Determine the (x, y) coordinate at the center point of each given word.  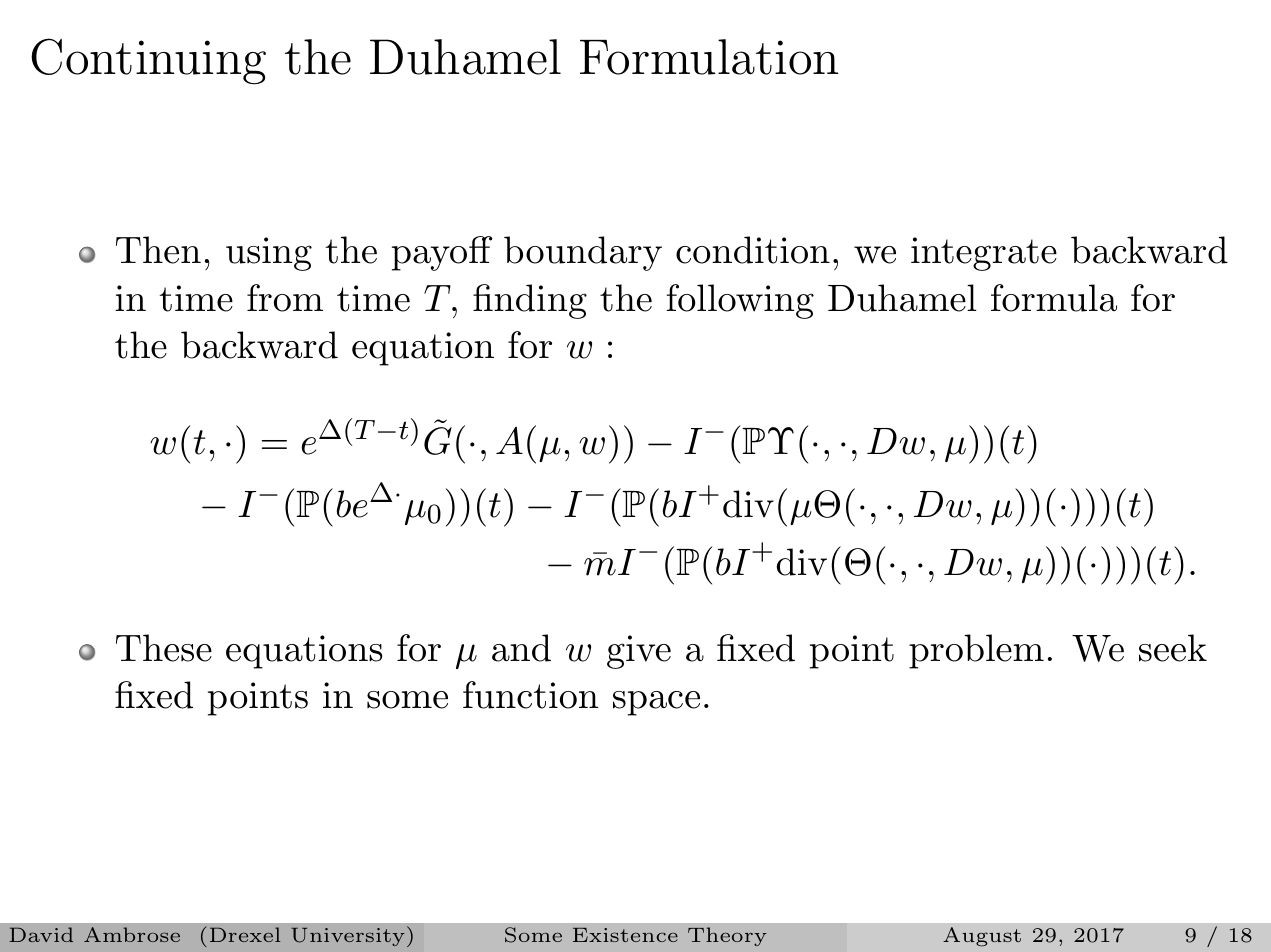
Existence (625, 935)
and (521, 648)
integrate (984, 254)
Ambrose (132, 934)
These (164, 648)
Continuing (148, 61)
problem (976, 651)
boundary (583, 253)
